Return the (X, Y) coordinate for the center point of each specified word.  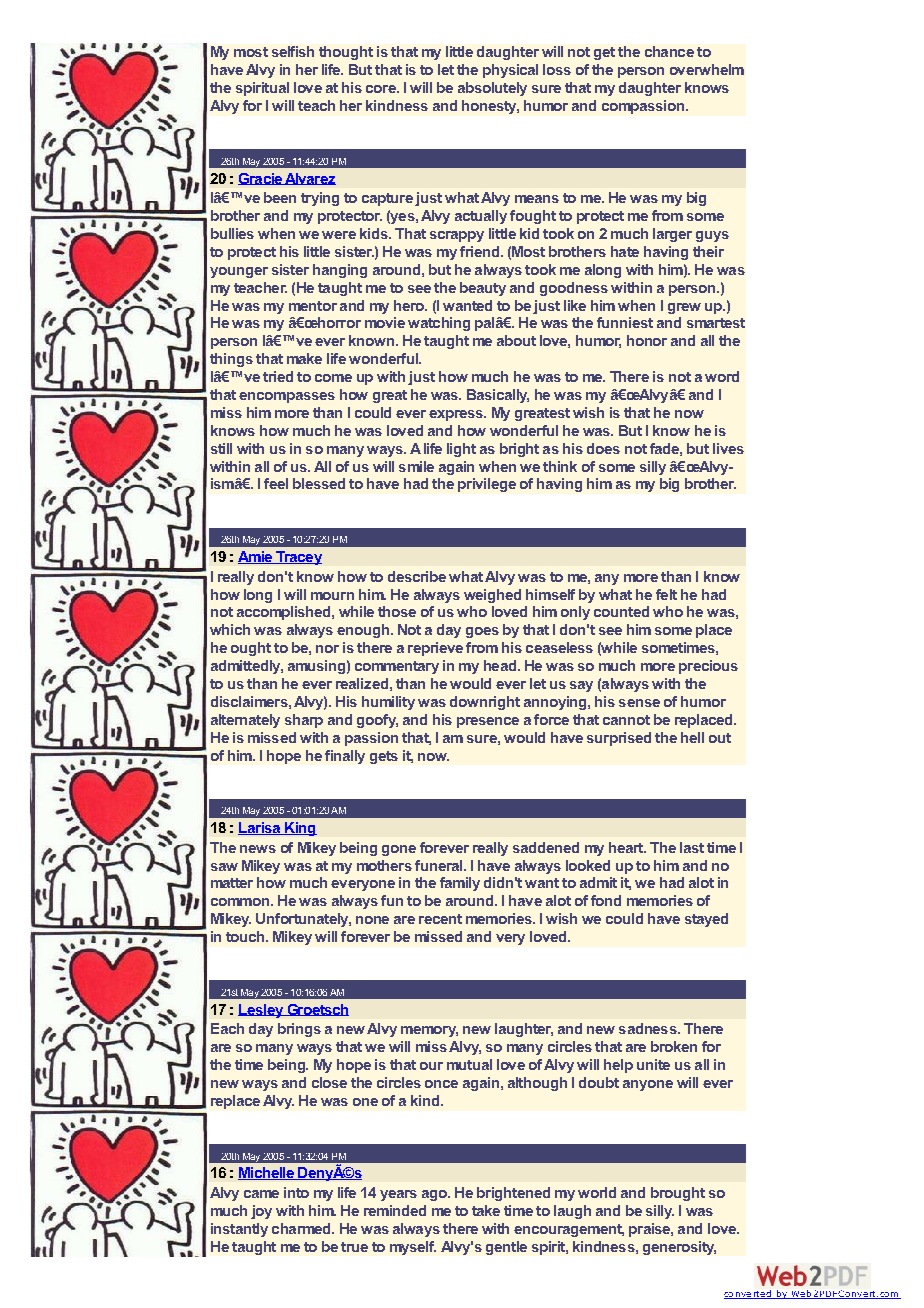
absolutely (492, 89)
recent (440, 919)
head (500, 665)
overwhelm (707, 69)
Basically (498, 396)
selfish (293, 51)
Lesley (262, 1011)
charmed (302, 1228)
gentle (506, 1248)
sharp (304, 721)
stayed (706, 920)
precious (708, 667)
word (722, 376)
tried (278, 376)
